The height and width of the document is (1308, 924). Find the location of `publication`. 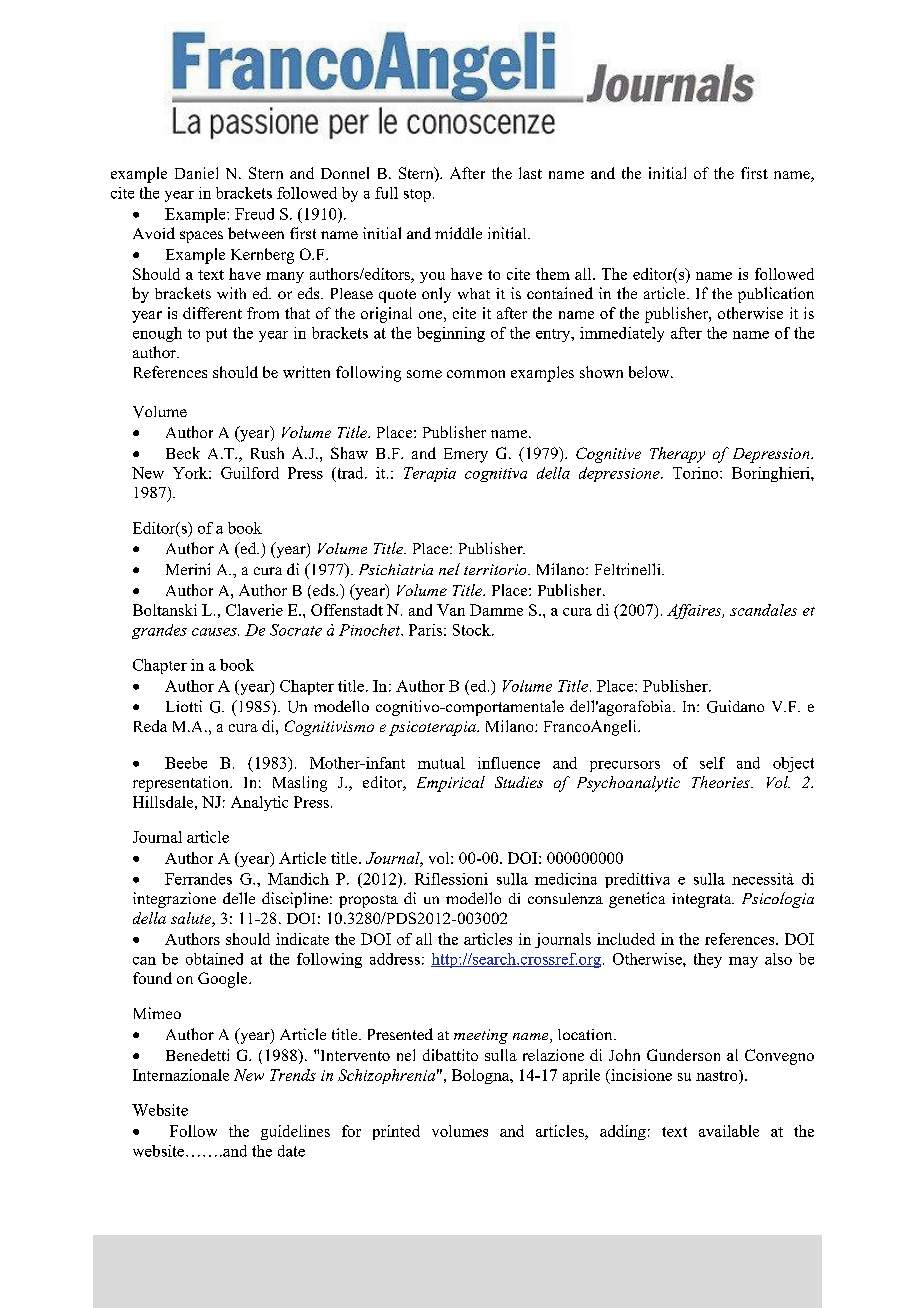

publication is located at coordinates (776, 295).
